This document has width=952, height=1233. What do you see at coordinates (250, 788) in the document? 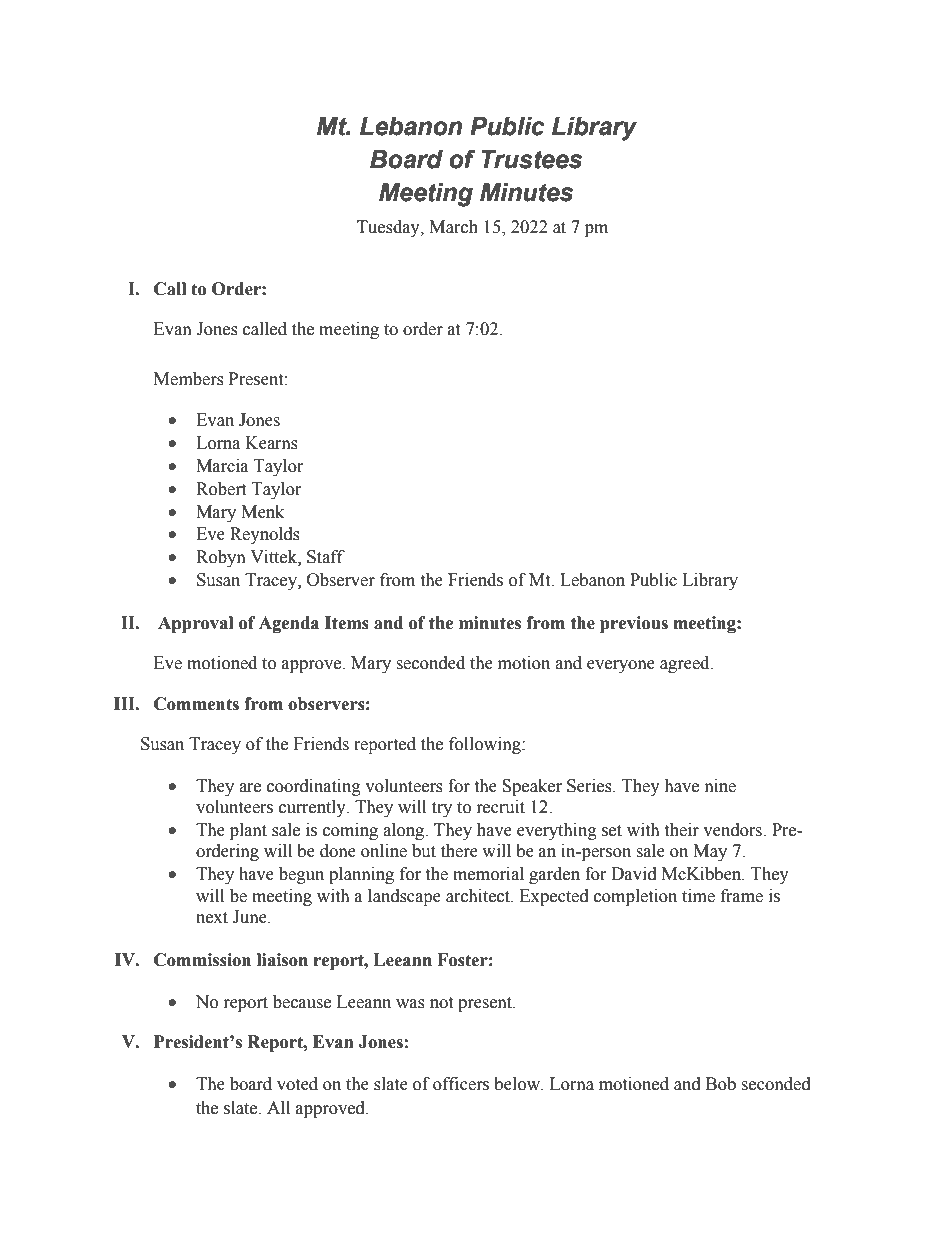
I see `are` at bounding box center [250, 788].
